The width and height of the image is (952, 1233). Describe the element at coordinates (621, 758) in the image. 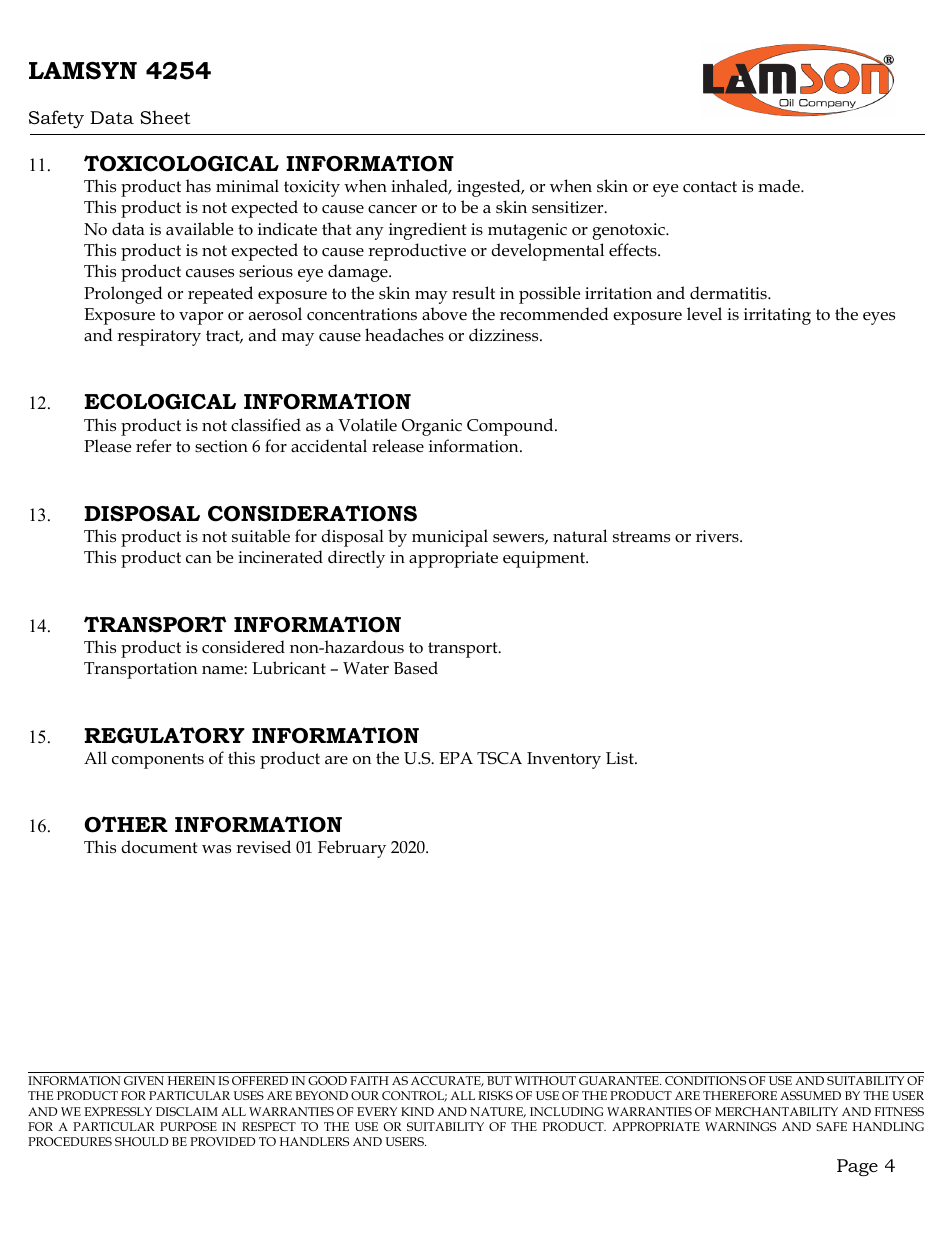

I see `List` at that location.
